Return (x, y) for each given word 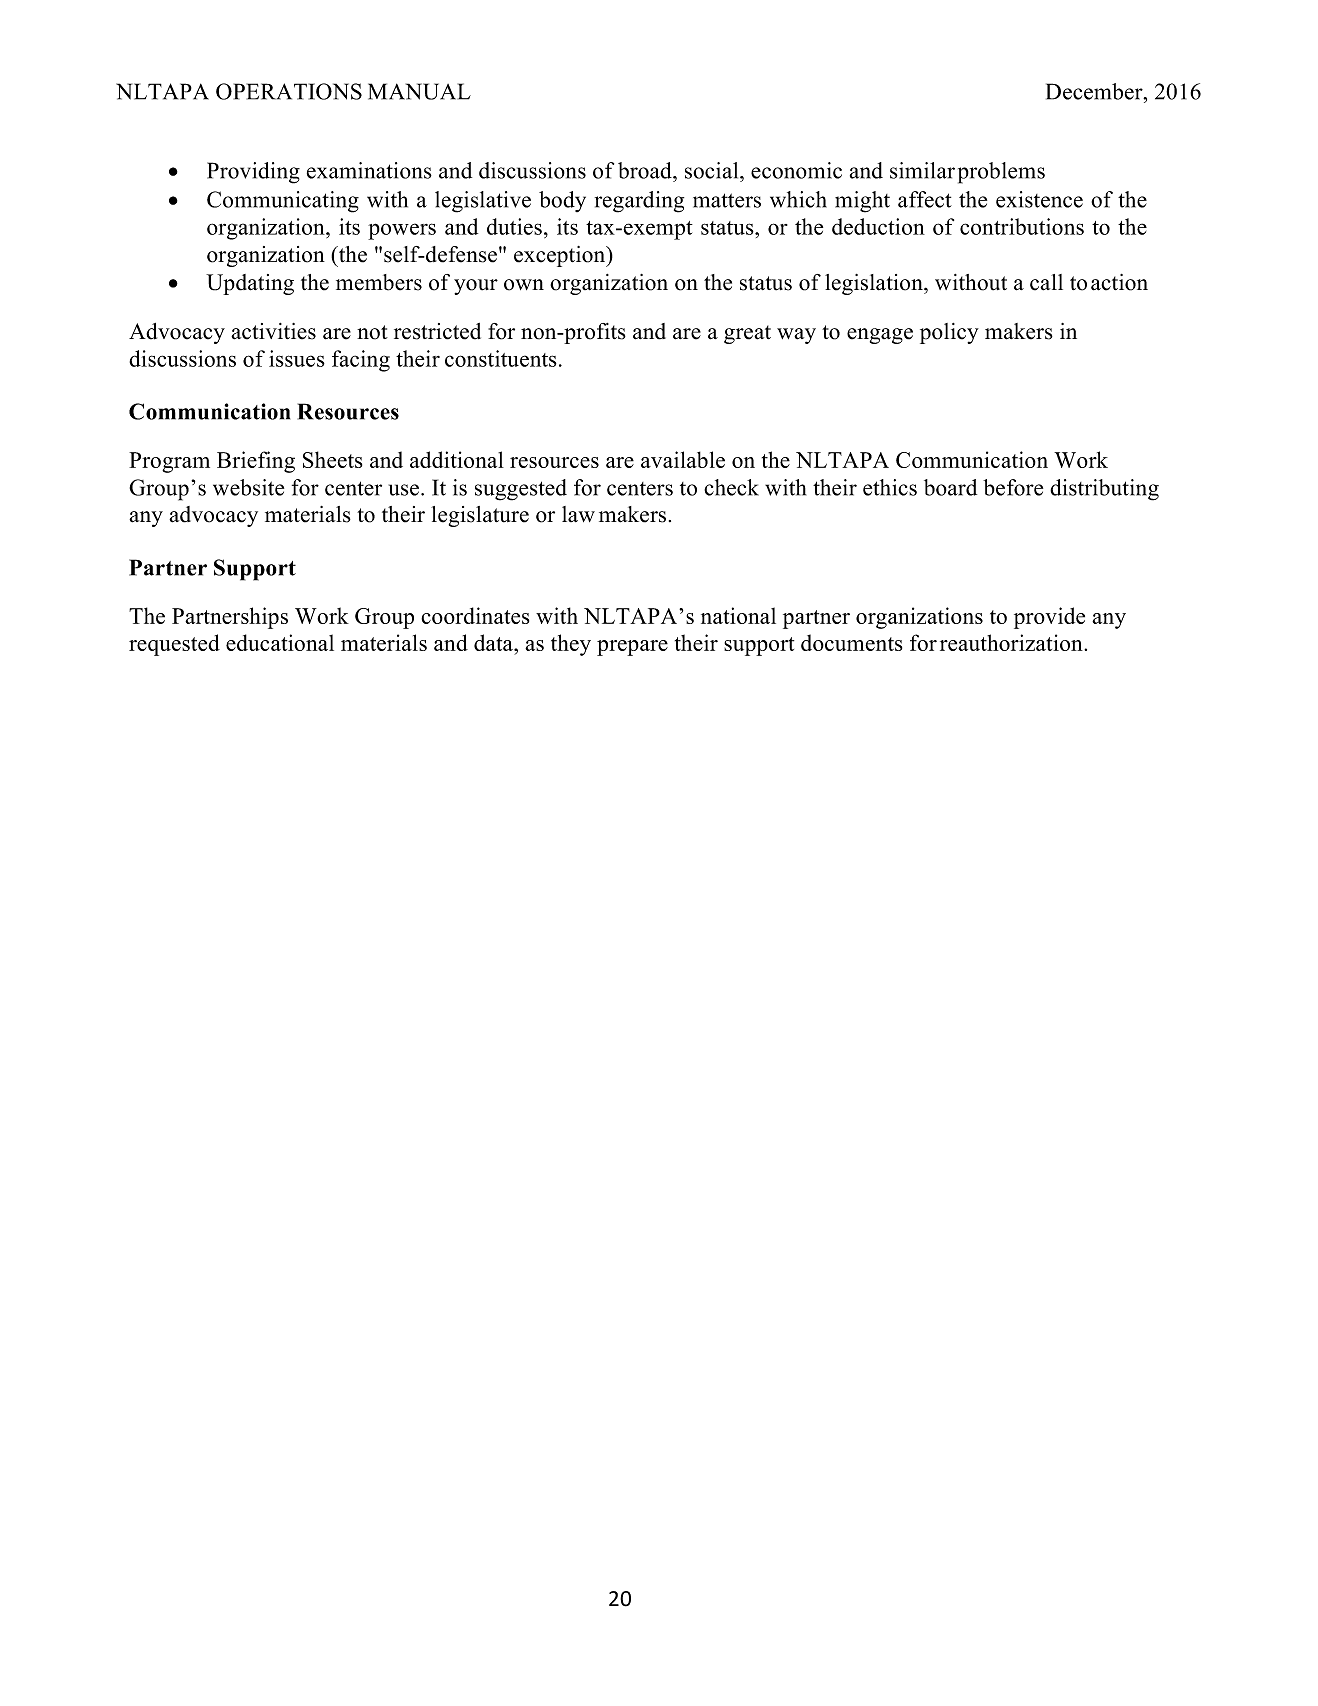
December (1095, 91)
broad (646, 170)
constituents (501, 358)
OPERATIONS (289, 91)
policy (949, 333)
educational (280, 642)
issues (297, 358)
